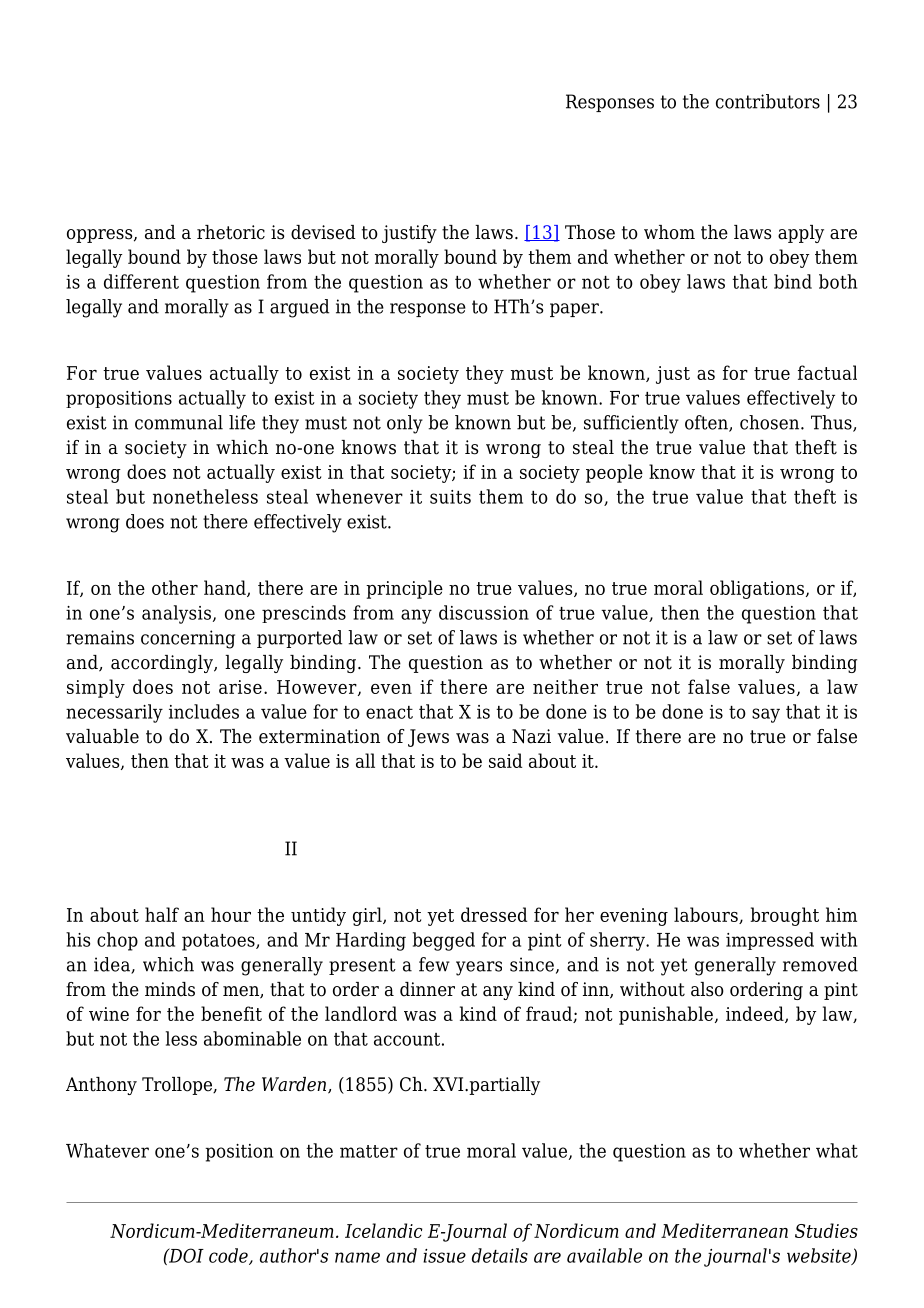  What do you see at coordinates (231, 232) in the screenshot?
I see `rhetoric` at bounding box center [231, 232].
